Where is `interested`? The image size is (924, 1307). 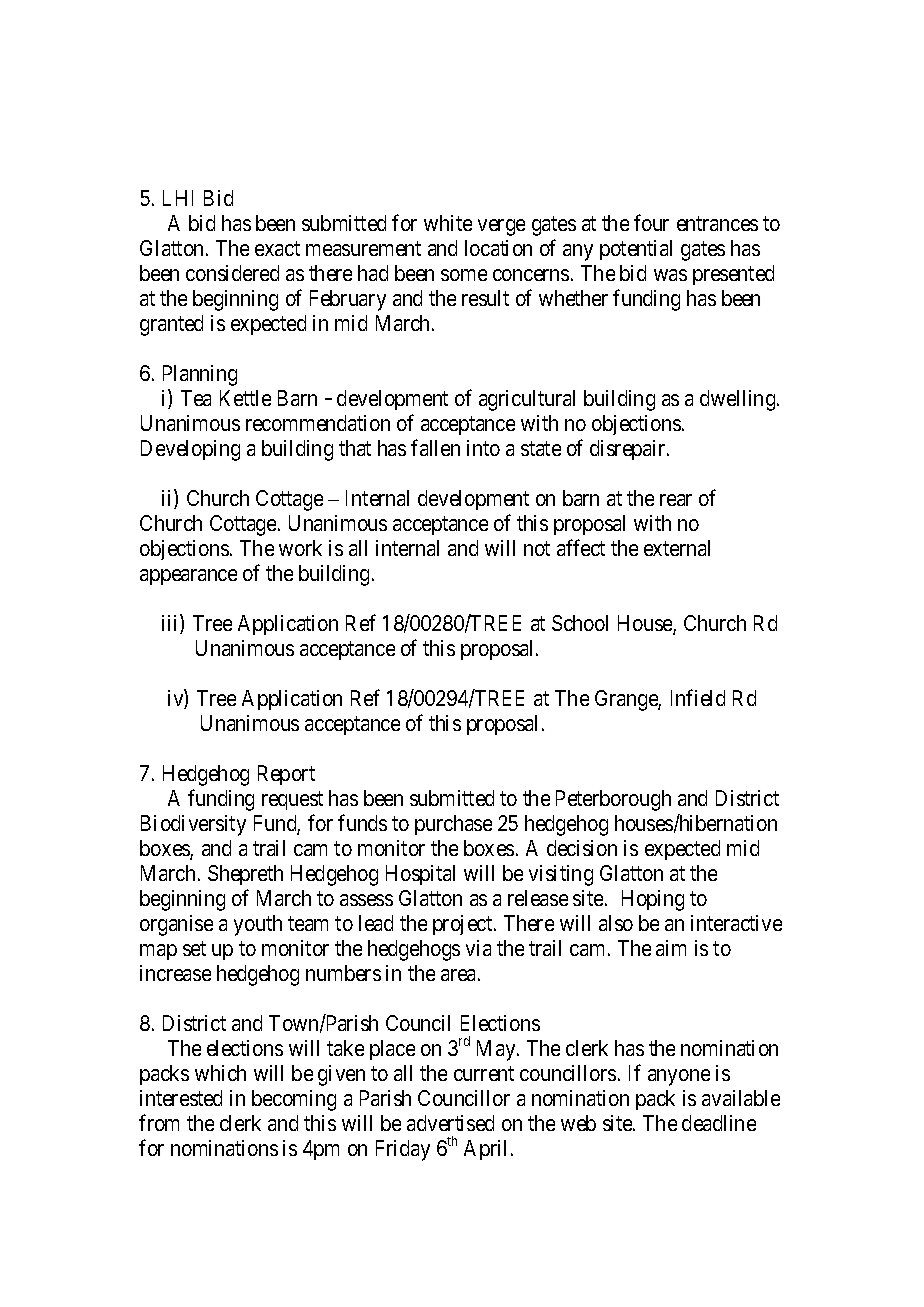 interested is located at coordinates (181, 1098).
